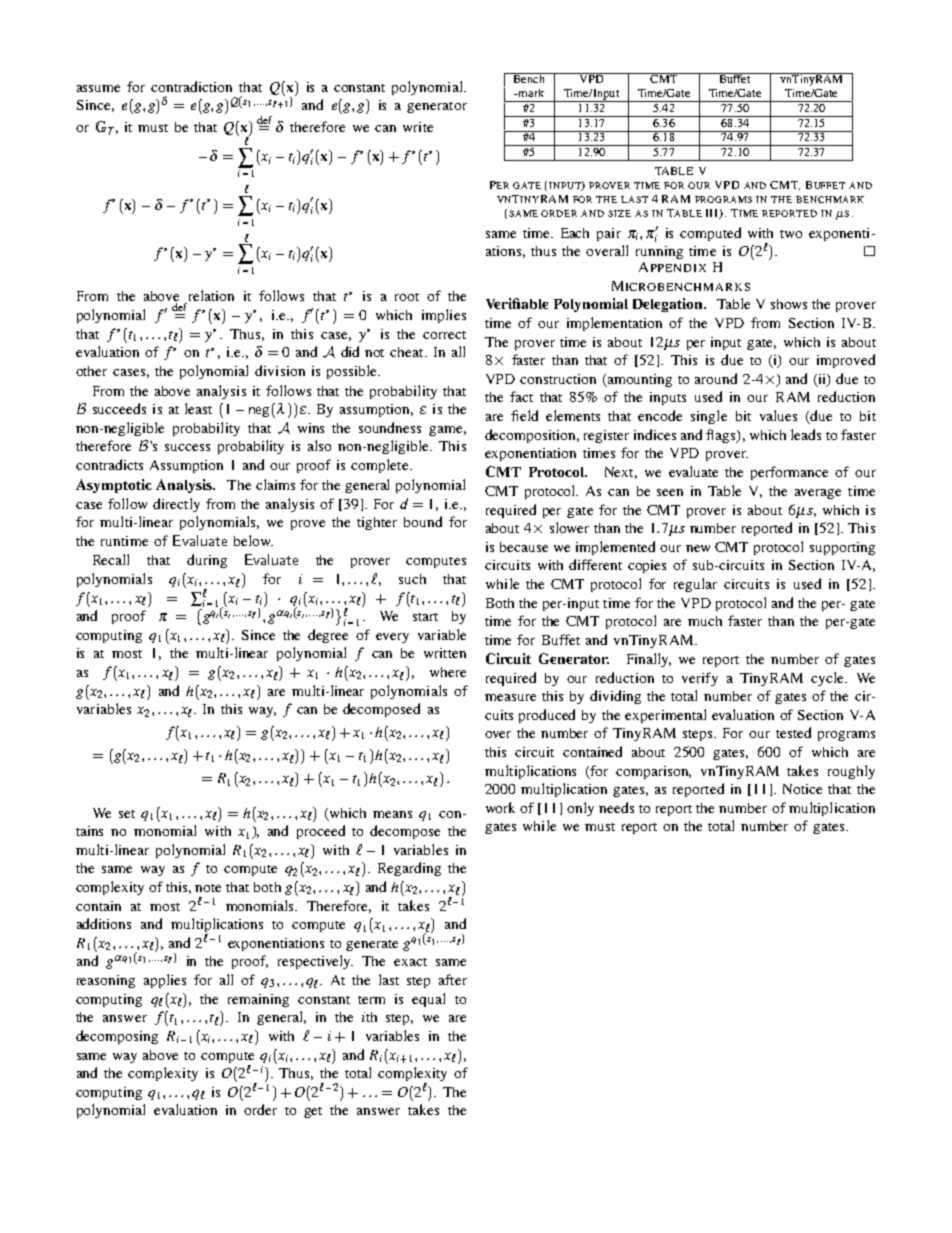 The image size is (952, 1233). Describe the element at coordinates (191, 86) in the screenshot. I see `contradiction` at that location.
